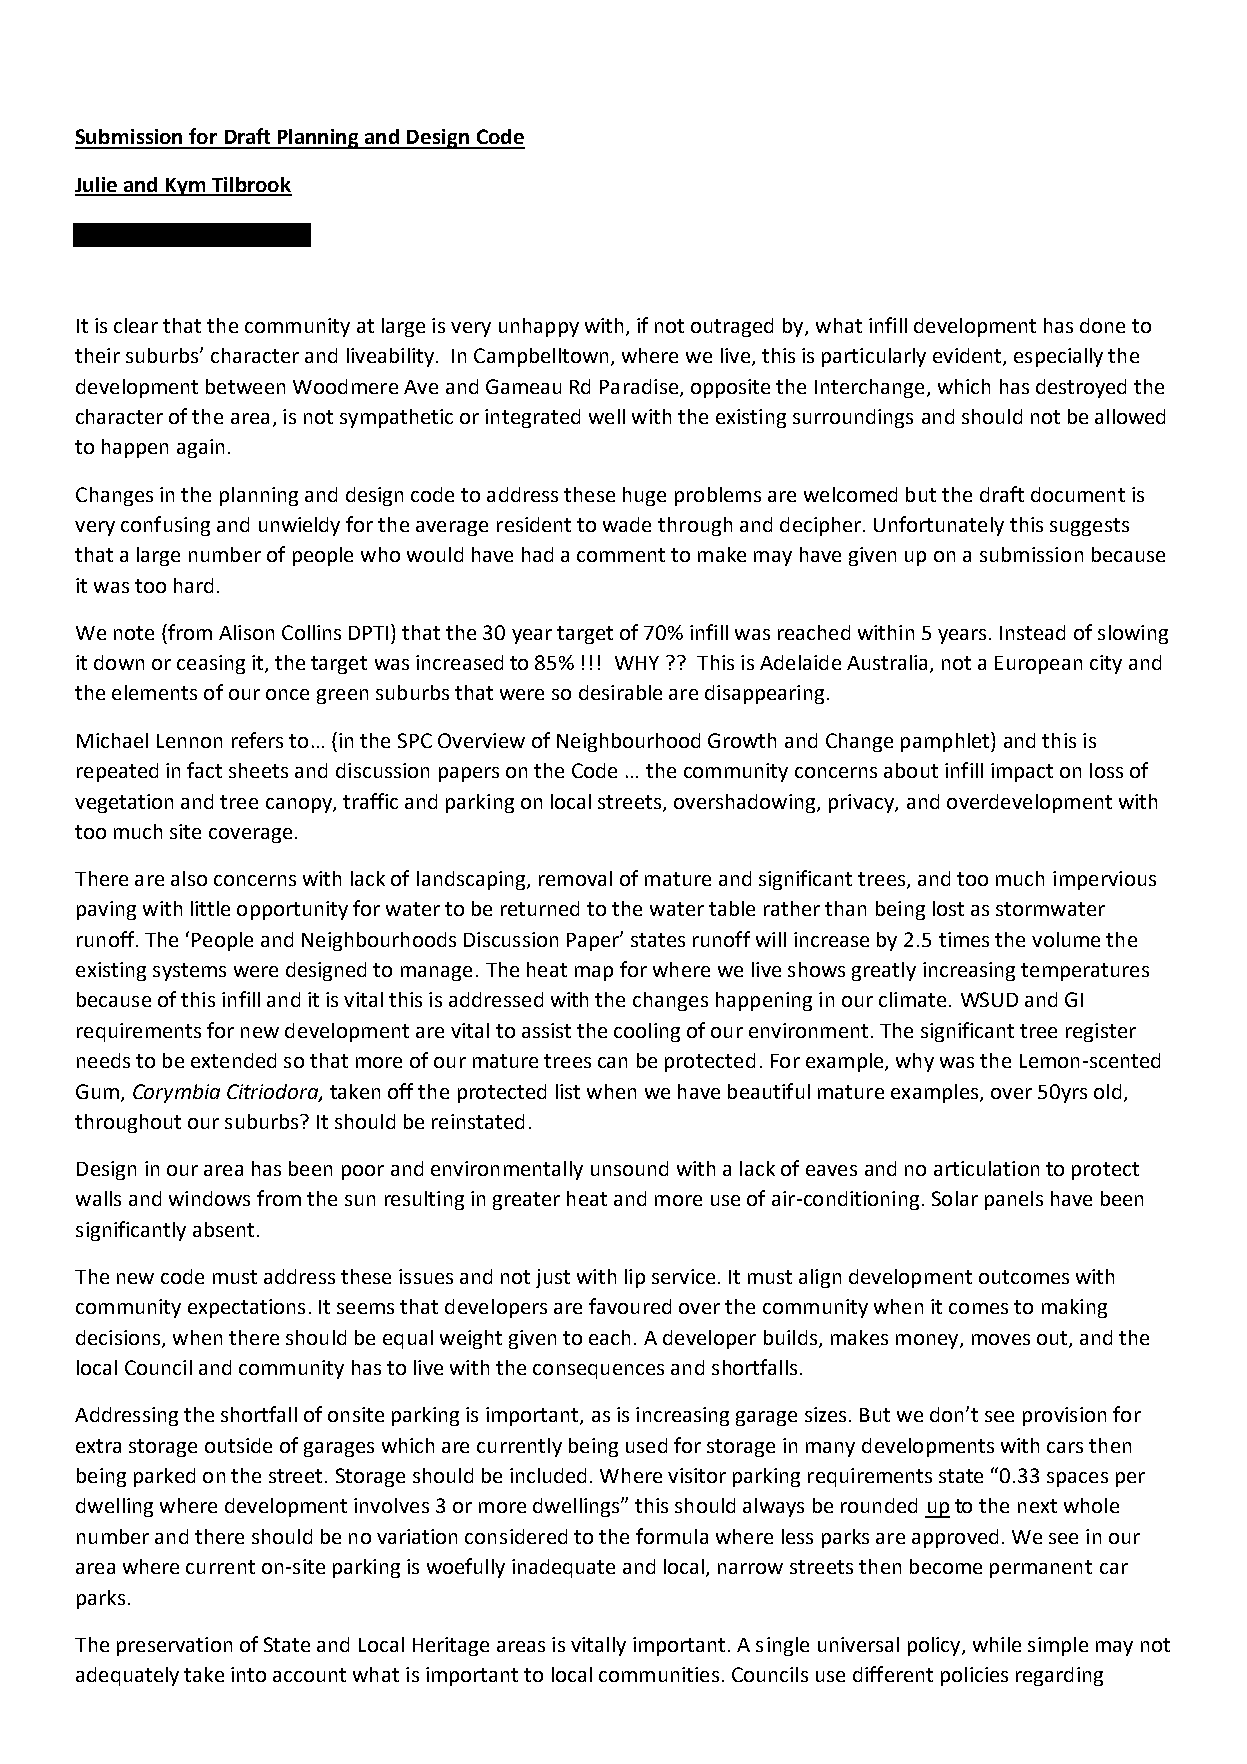  Describe the element at coordinates (165, 526) in the image. I see `confusing` at that location.
